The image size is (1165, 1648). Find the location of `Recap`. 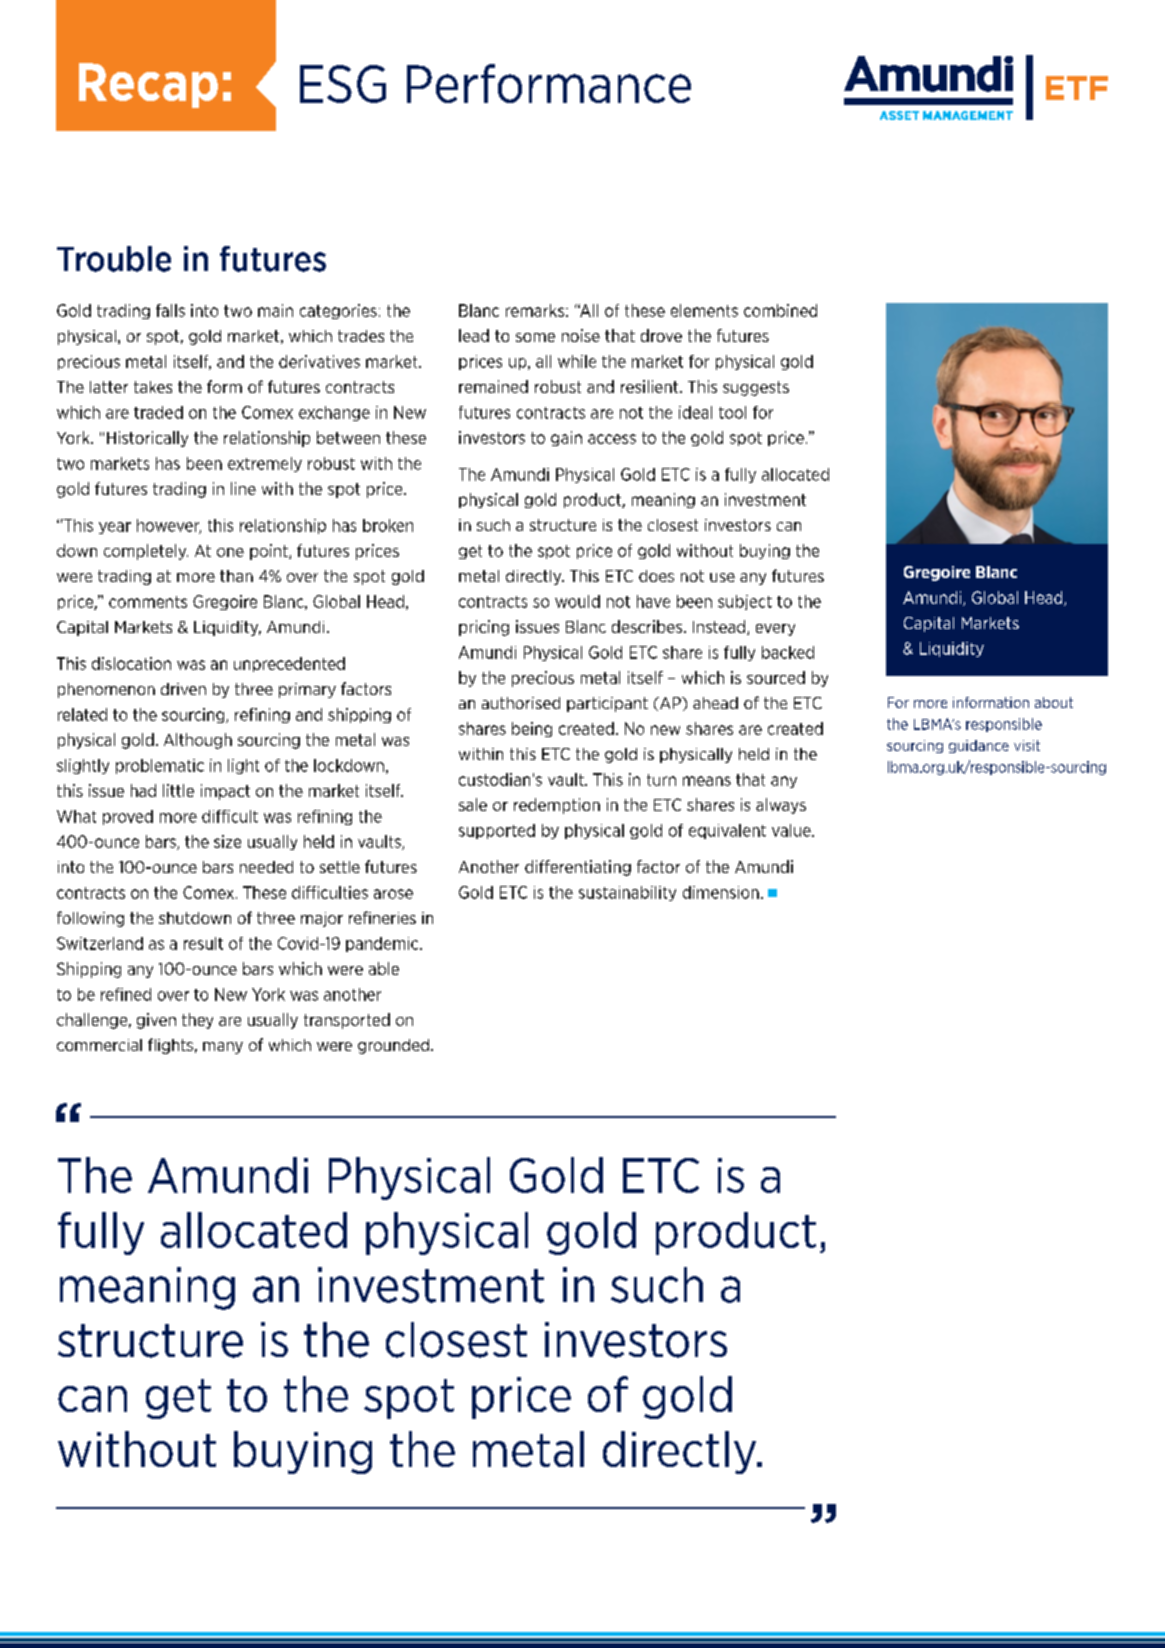

Recap is located at coordinates (148, 85).
